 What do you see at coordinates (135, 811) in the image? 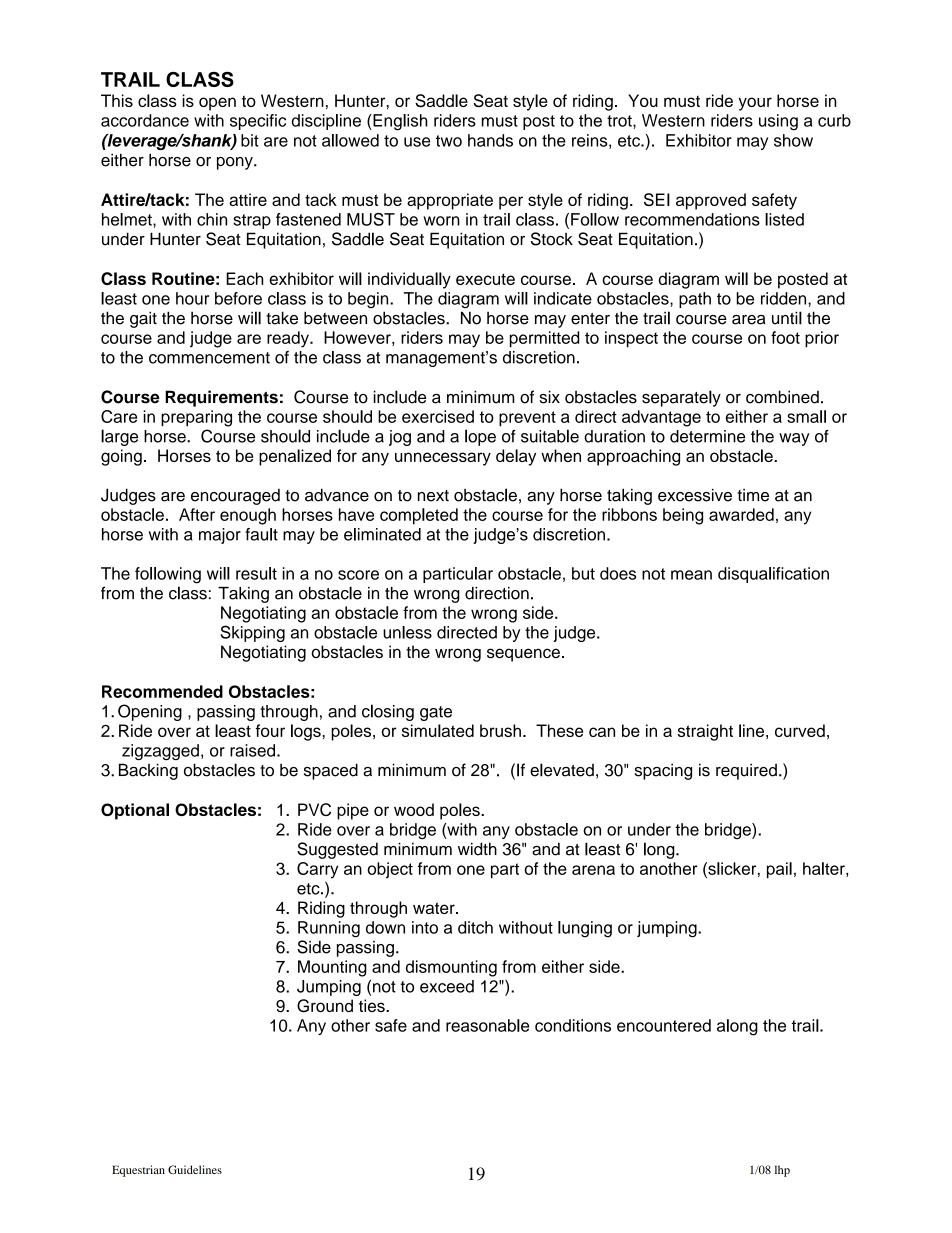
I see `Optional` at bounding box center [135, 811].
